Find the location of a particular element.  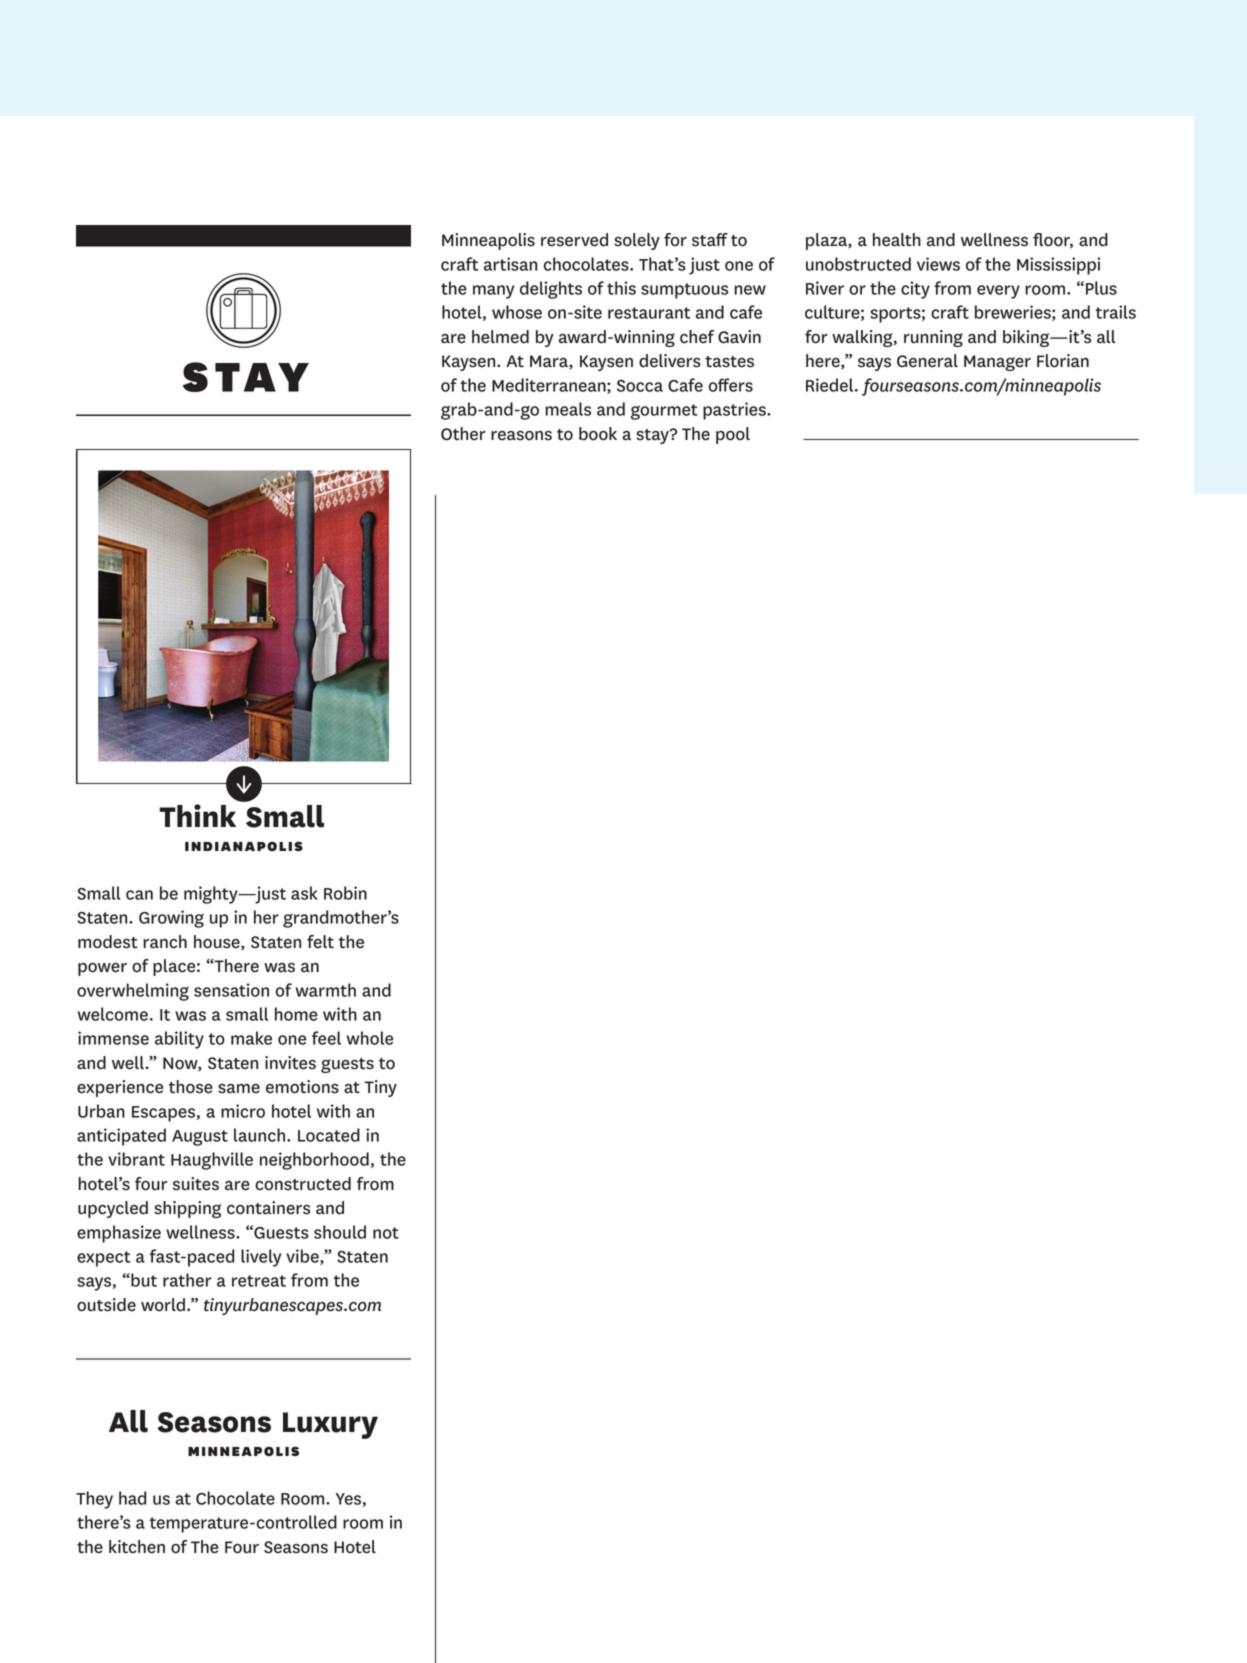

Think is located at coordinates (197, 815).
